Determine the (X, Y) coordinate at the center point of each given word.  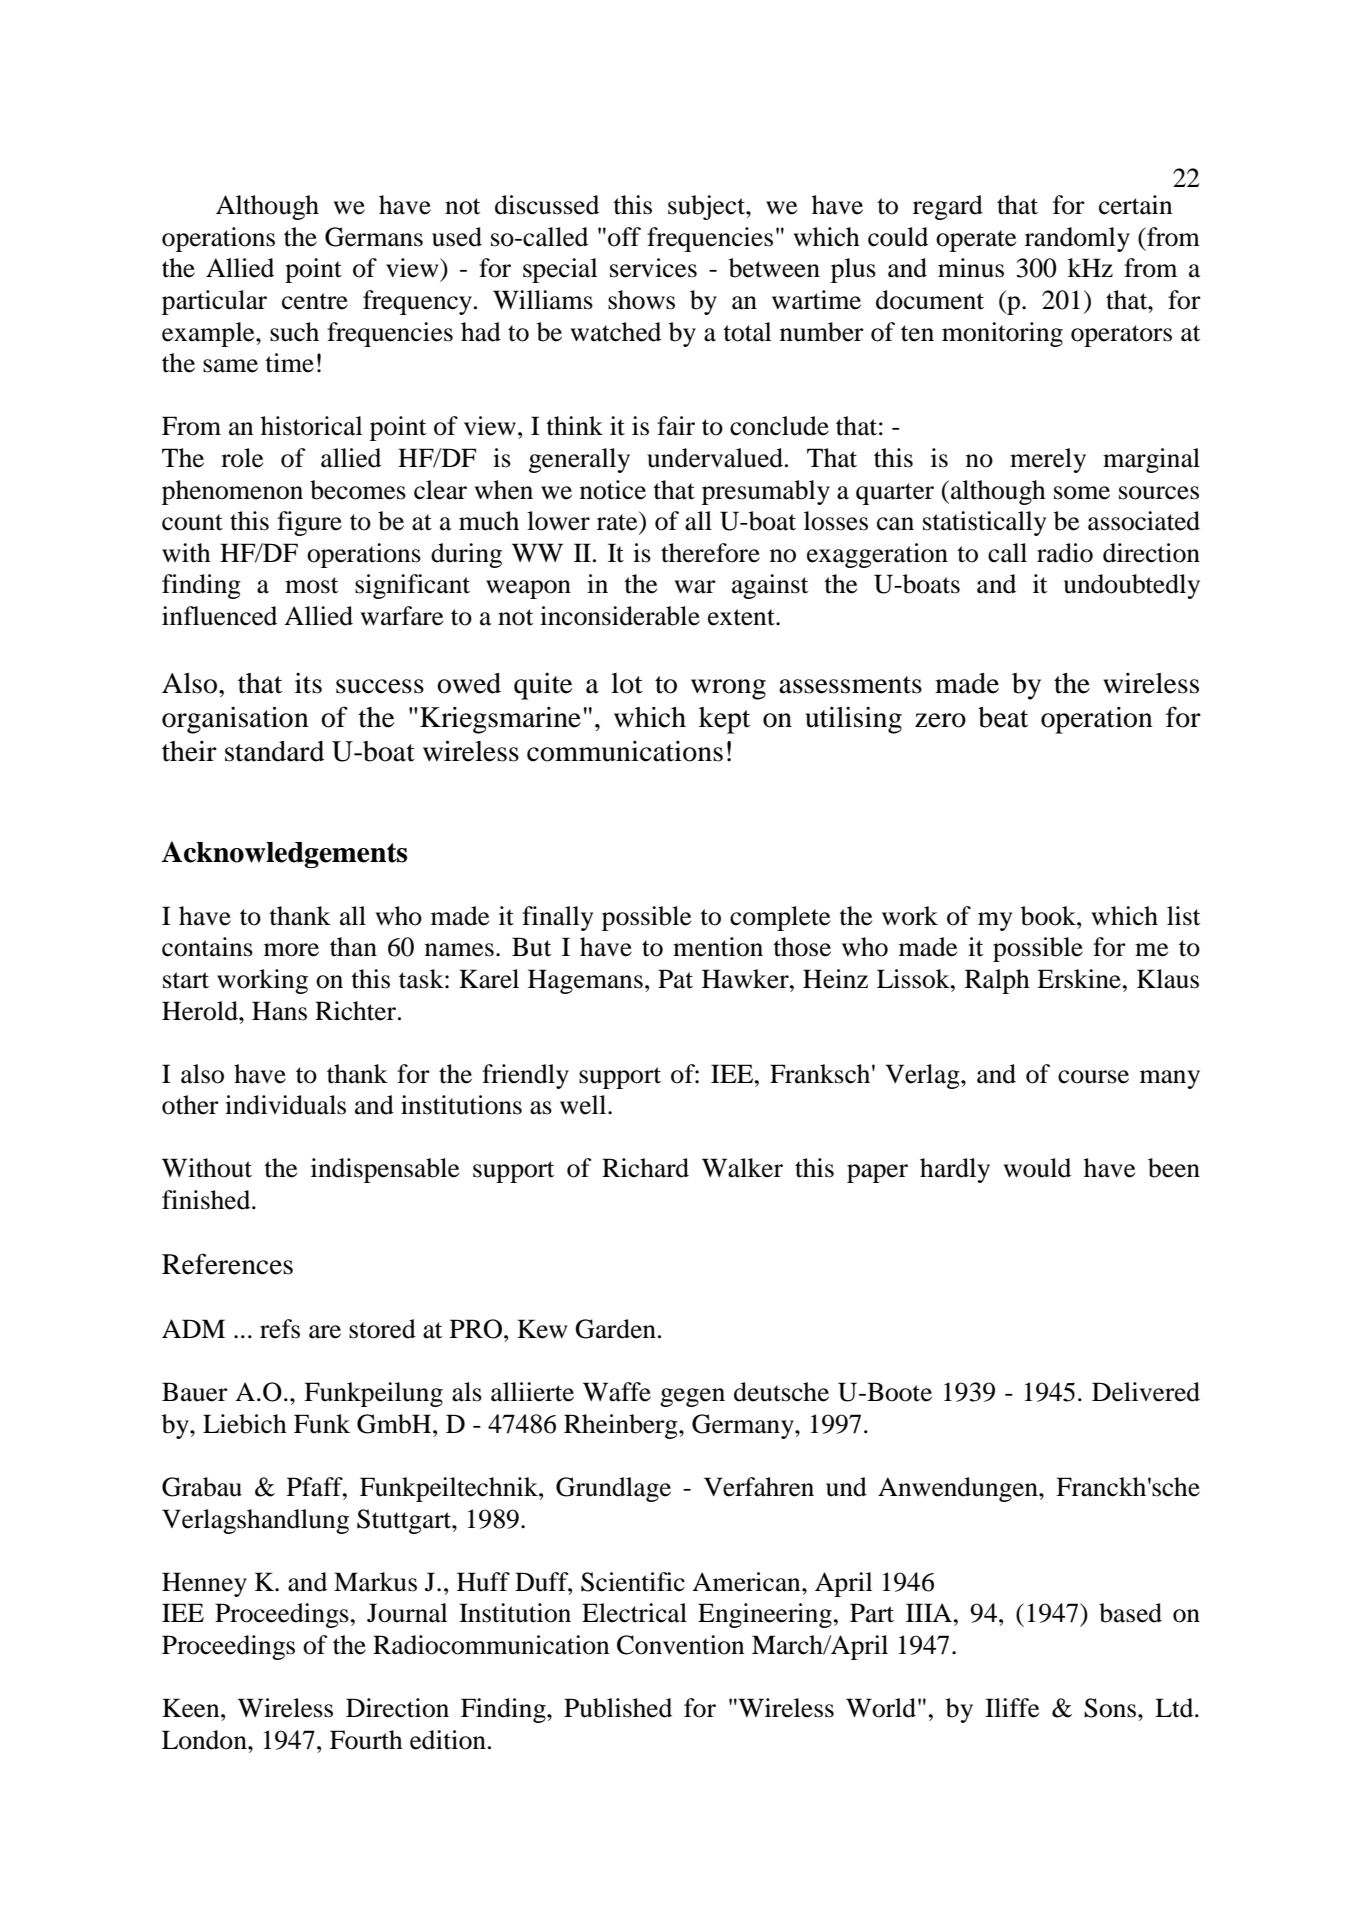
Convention (680, 1645)
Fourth (366, 1740)
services (653, 268)
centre (315, 301)
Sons (1111, 1708)
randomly (1077, 239)
